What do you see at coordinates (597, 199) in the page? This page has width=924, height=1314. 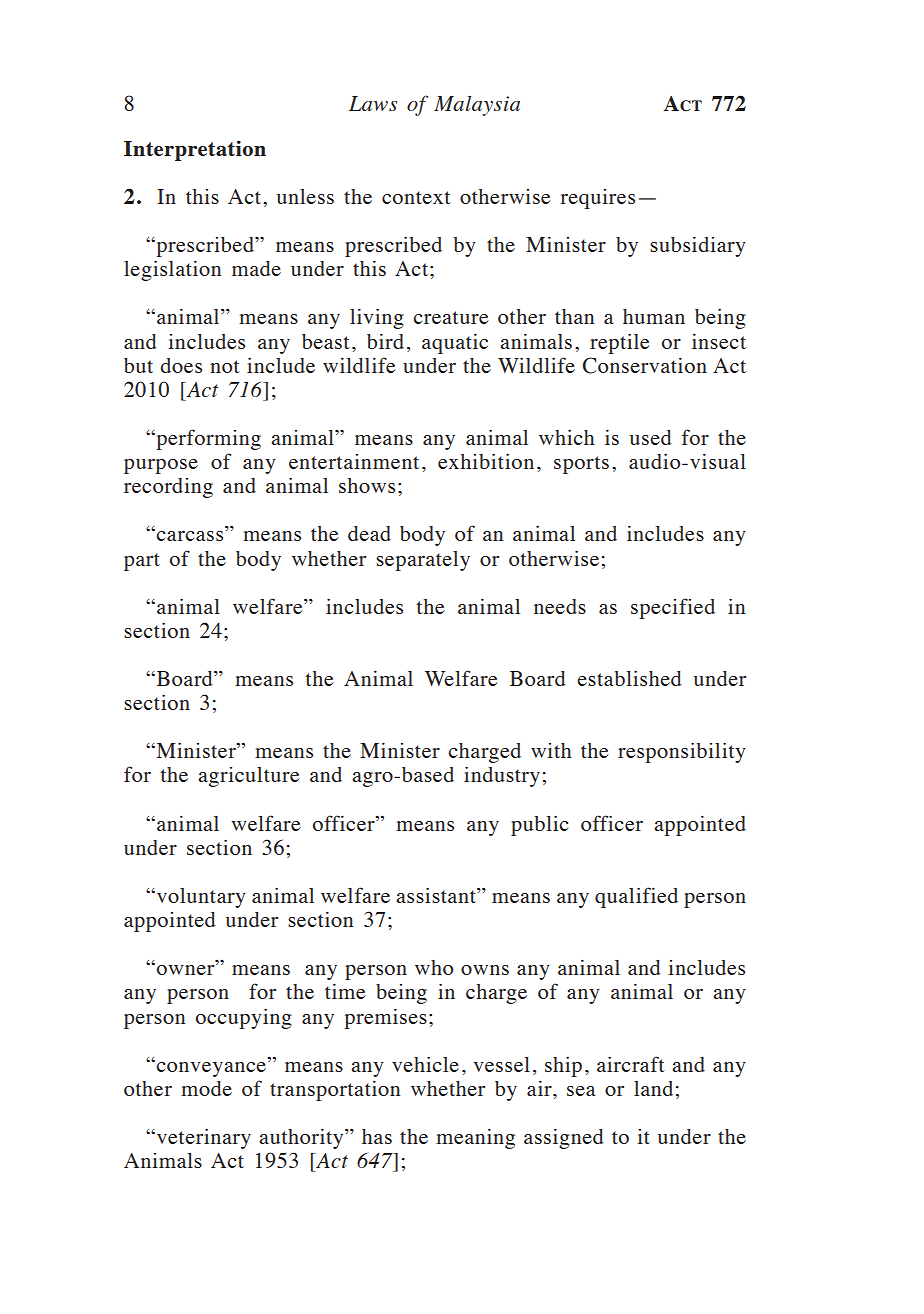 I see `requires` at bounding box center [597, 199].
